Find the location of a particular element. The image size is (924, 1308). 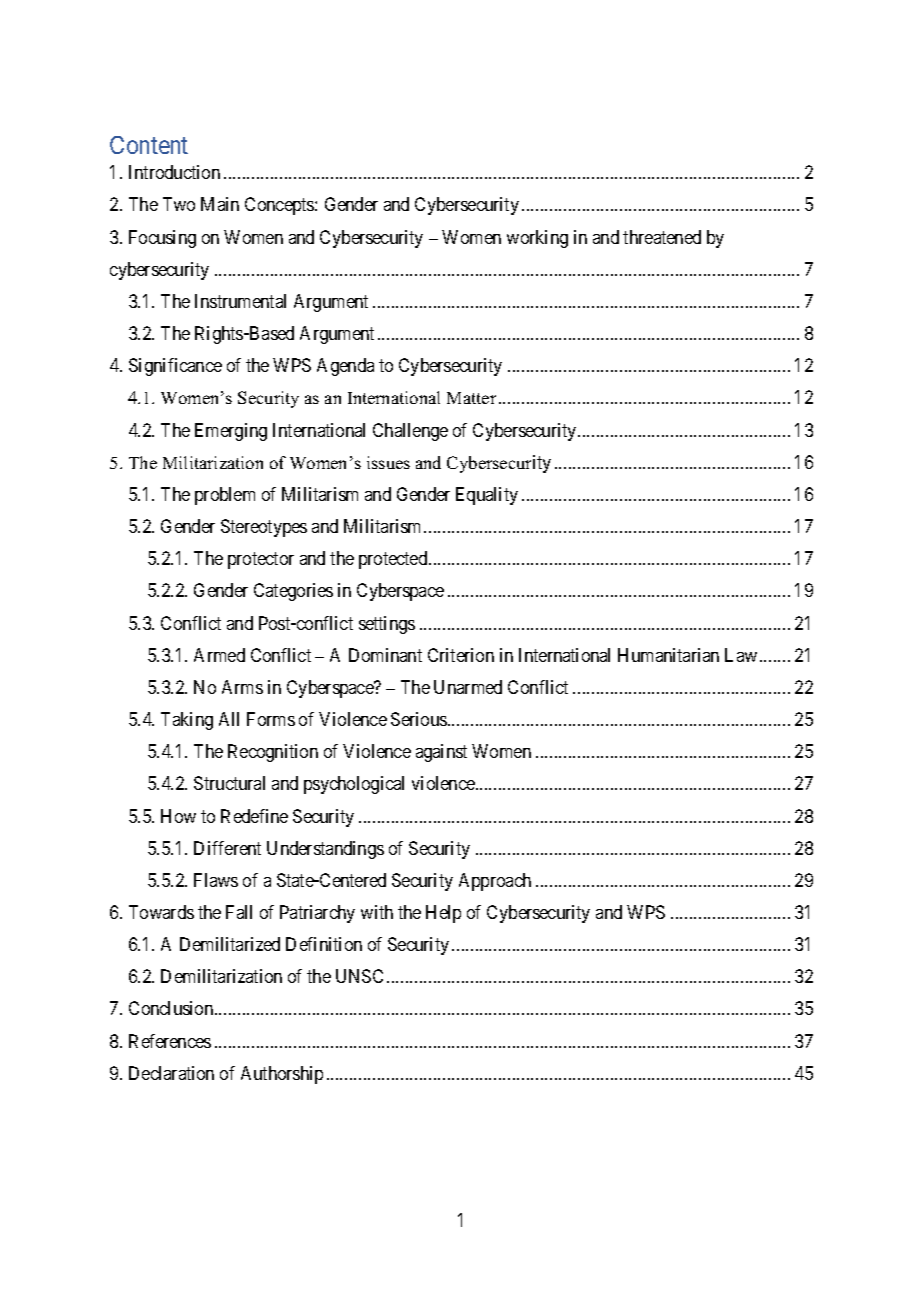

Definition is located at coordinates (324, 944).
